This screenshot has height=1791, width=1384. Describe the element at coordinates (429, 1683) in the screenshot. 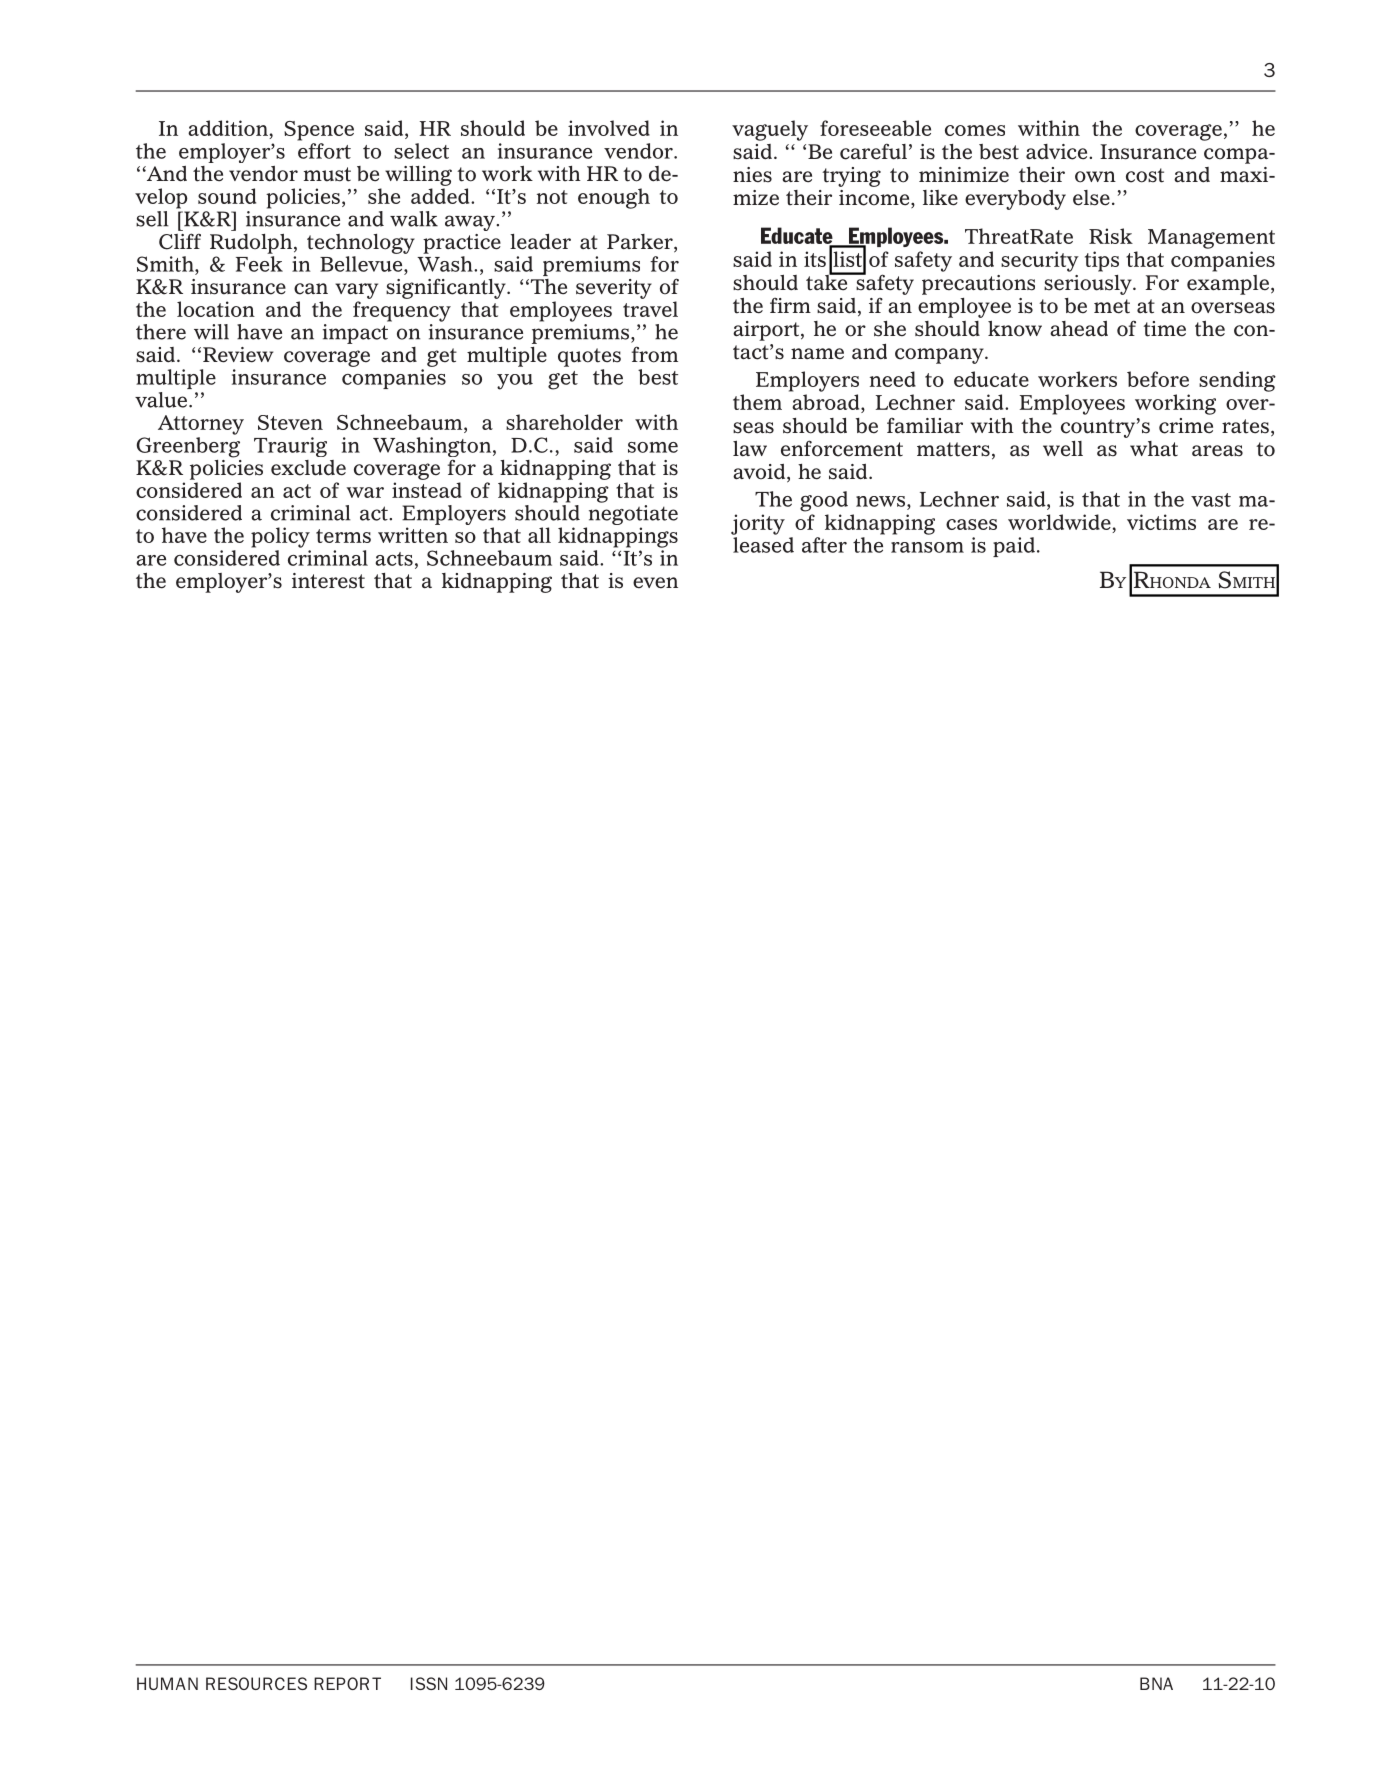

I see `ISSN` at that location.
